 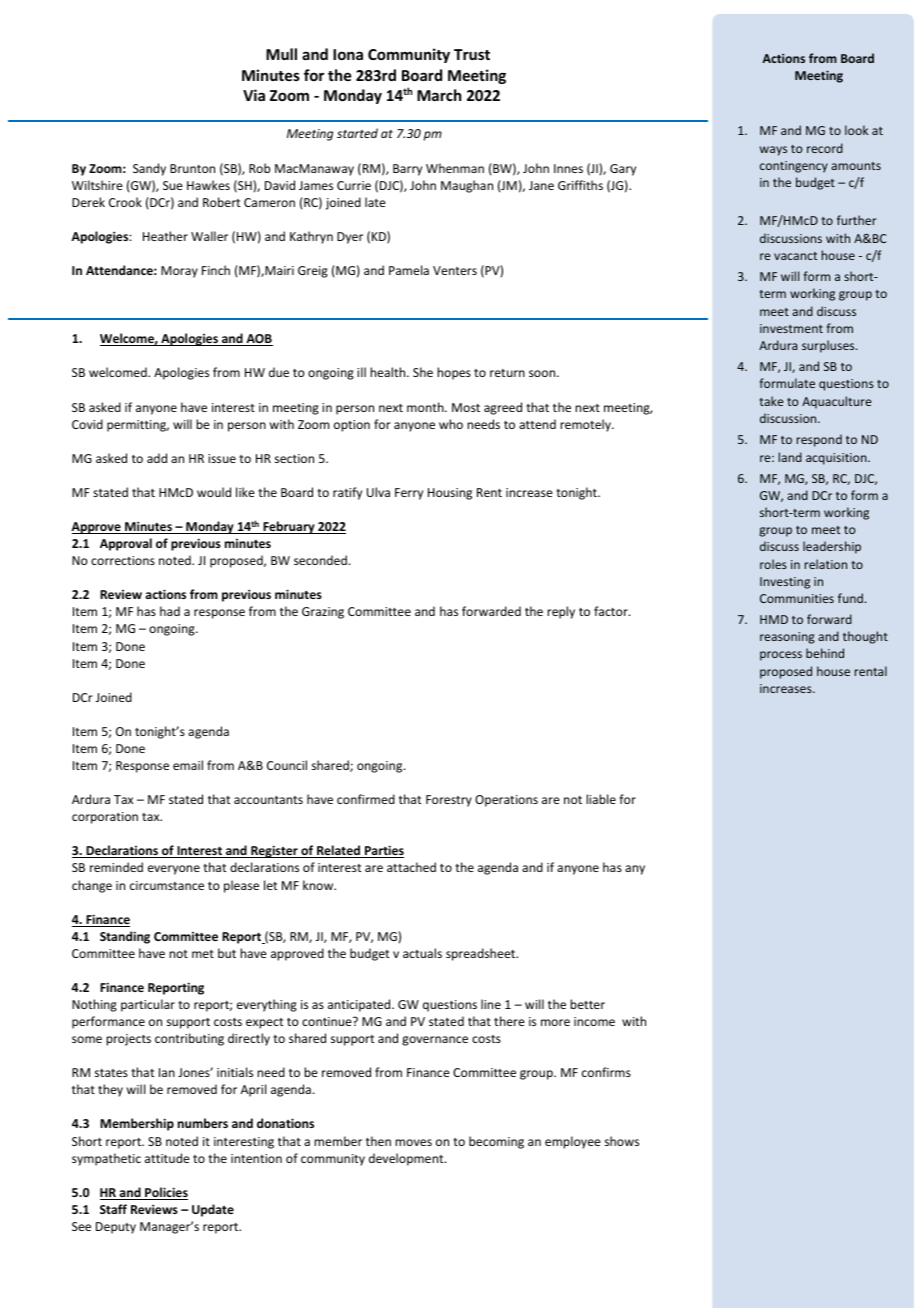 What do you see at coordinates (791, 328) in the page?
I see `investment` at bounding box center [791, 328].
